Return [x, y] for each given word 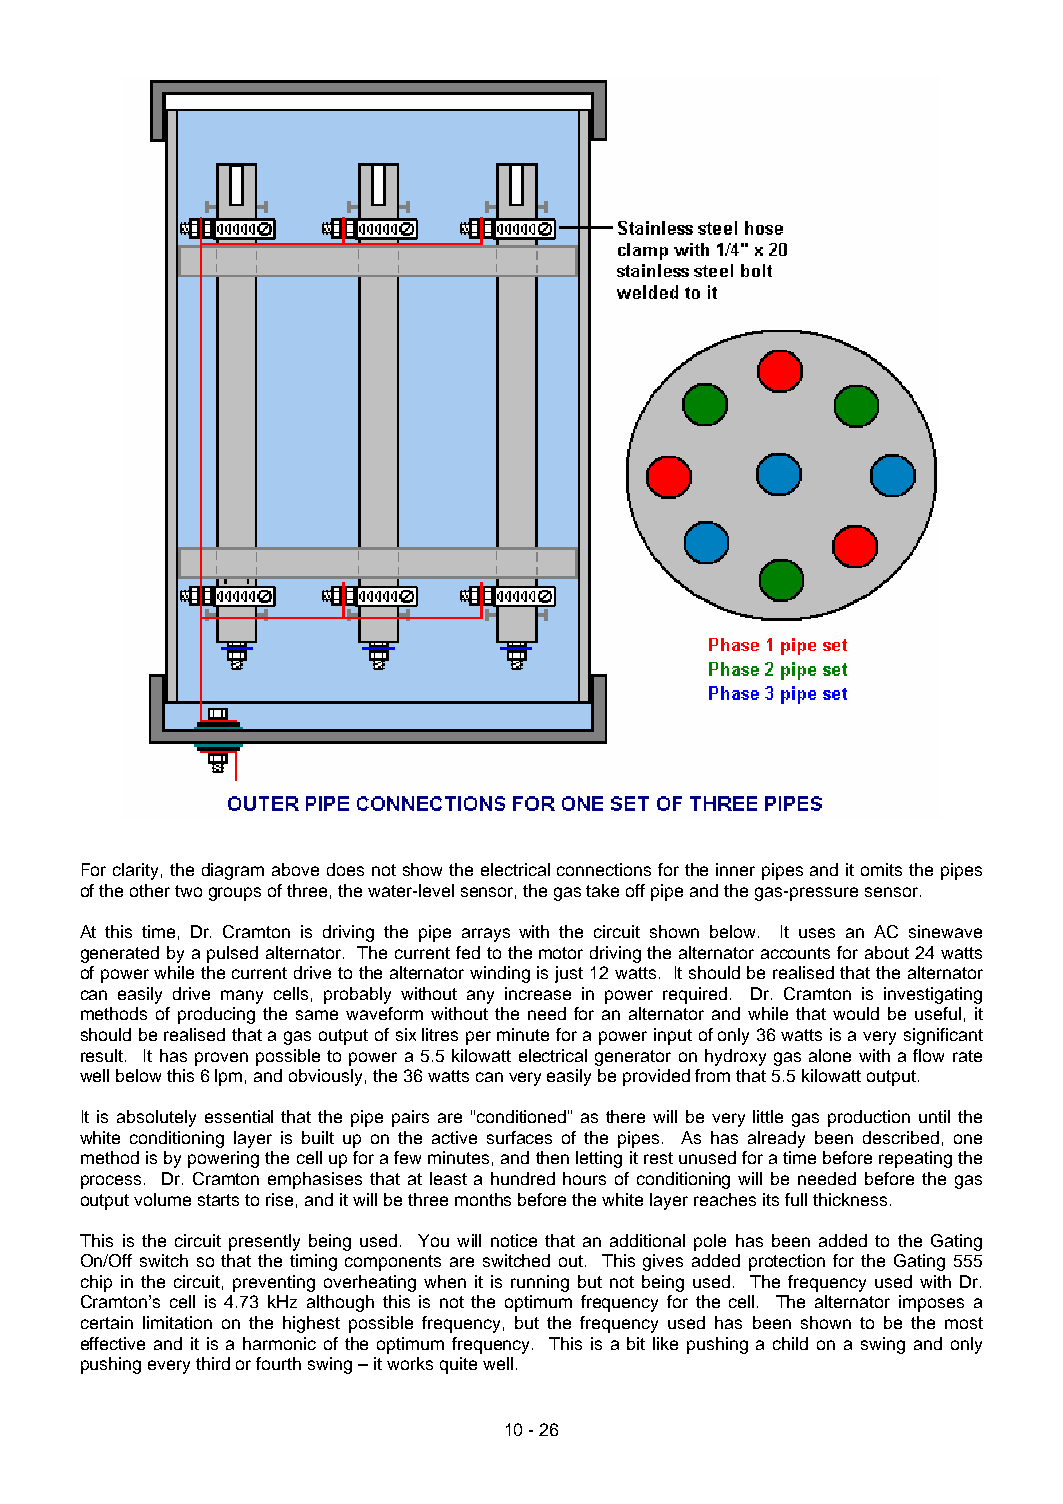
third [213, 1363]
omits [881, 869]
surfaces [519, 1137]
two [188, 891]
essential [239, 1116]
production [869, 1118]
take [602, 890]
